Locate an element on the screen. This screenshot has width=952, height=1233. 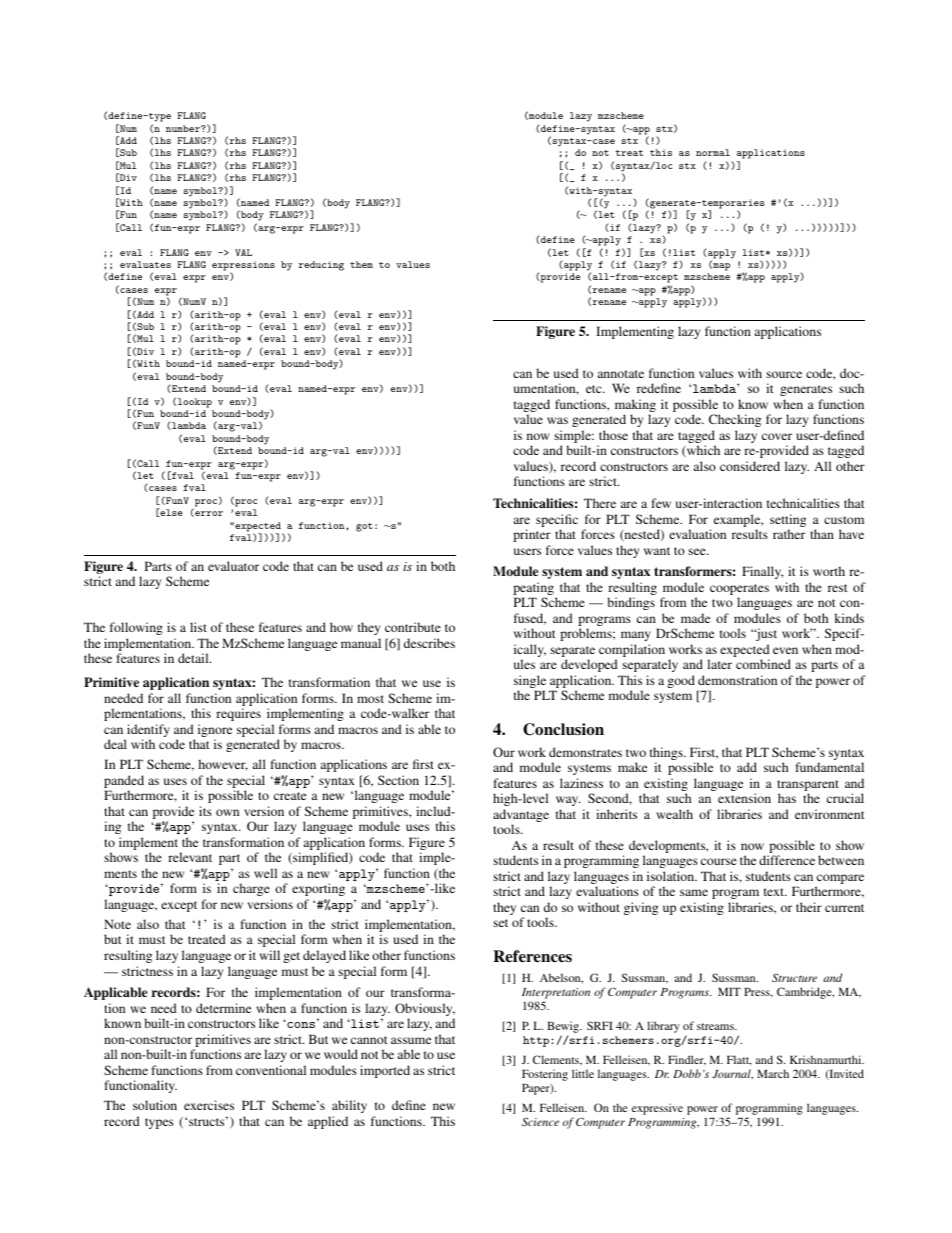
them is located at coordinates (361, 264).
